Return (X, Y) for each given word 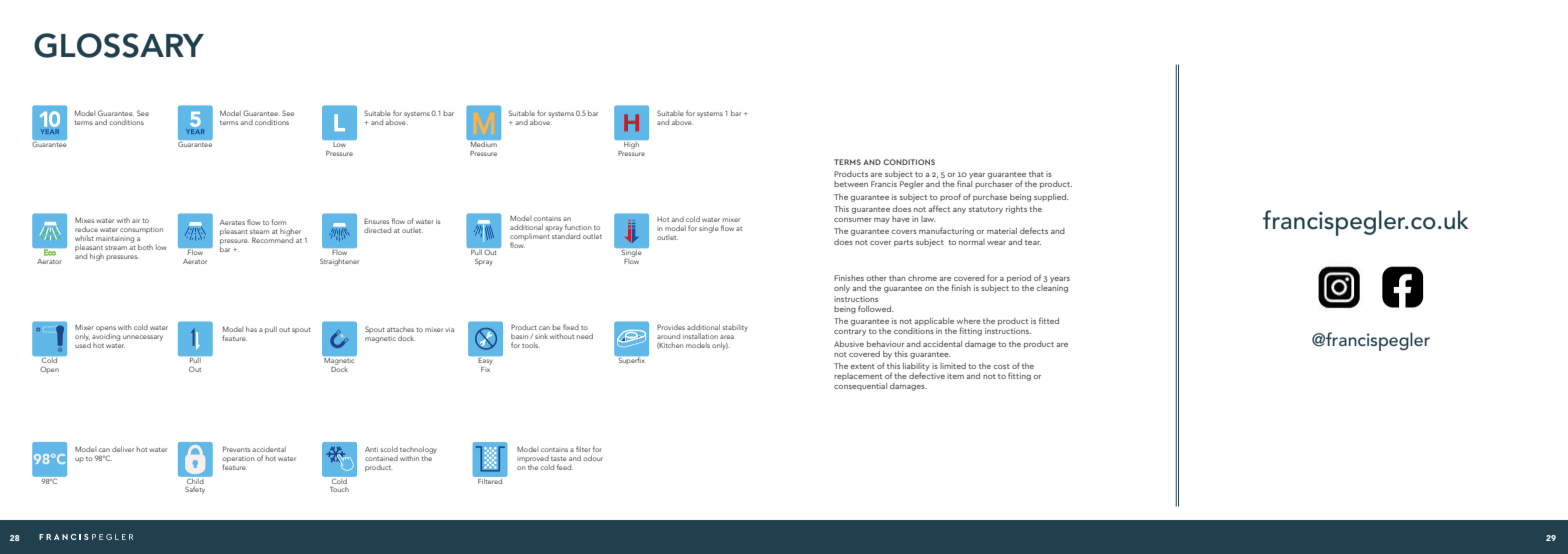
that (1036, 174)
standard (566, 235)
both (145, 247)
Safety (195, 490)
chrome (922, 278)
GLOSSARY (119, 45)
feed (565, 467)
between (851, 184)
